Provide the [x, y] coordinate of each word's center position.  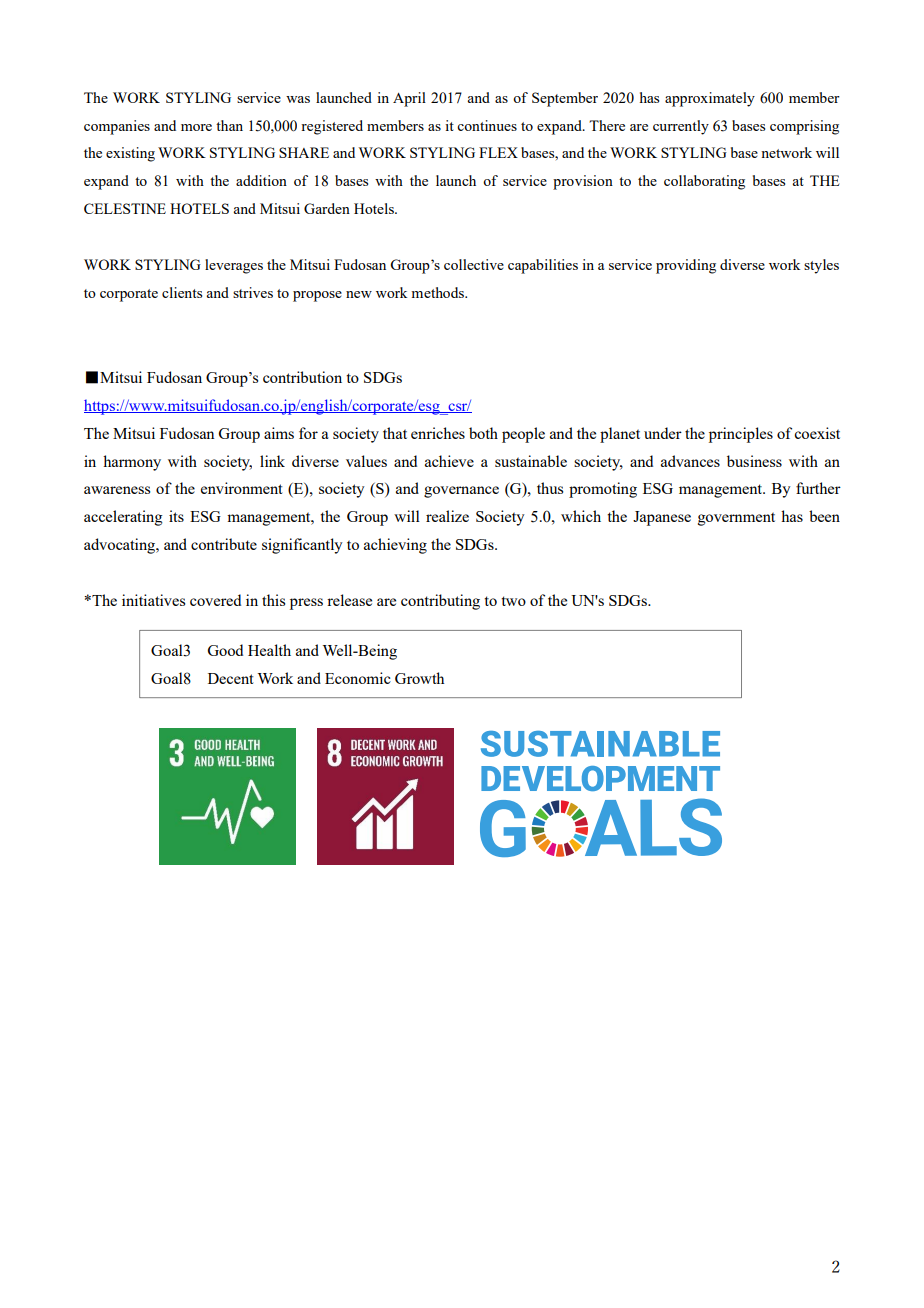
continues [487, 125]
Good [225, 650]
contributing [440, 602]
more [196, 127]
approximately [710, 99]
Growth [419, 678]
